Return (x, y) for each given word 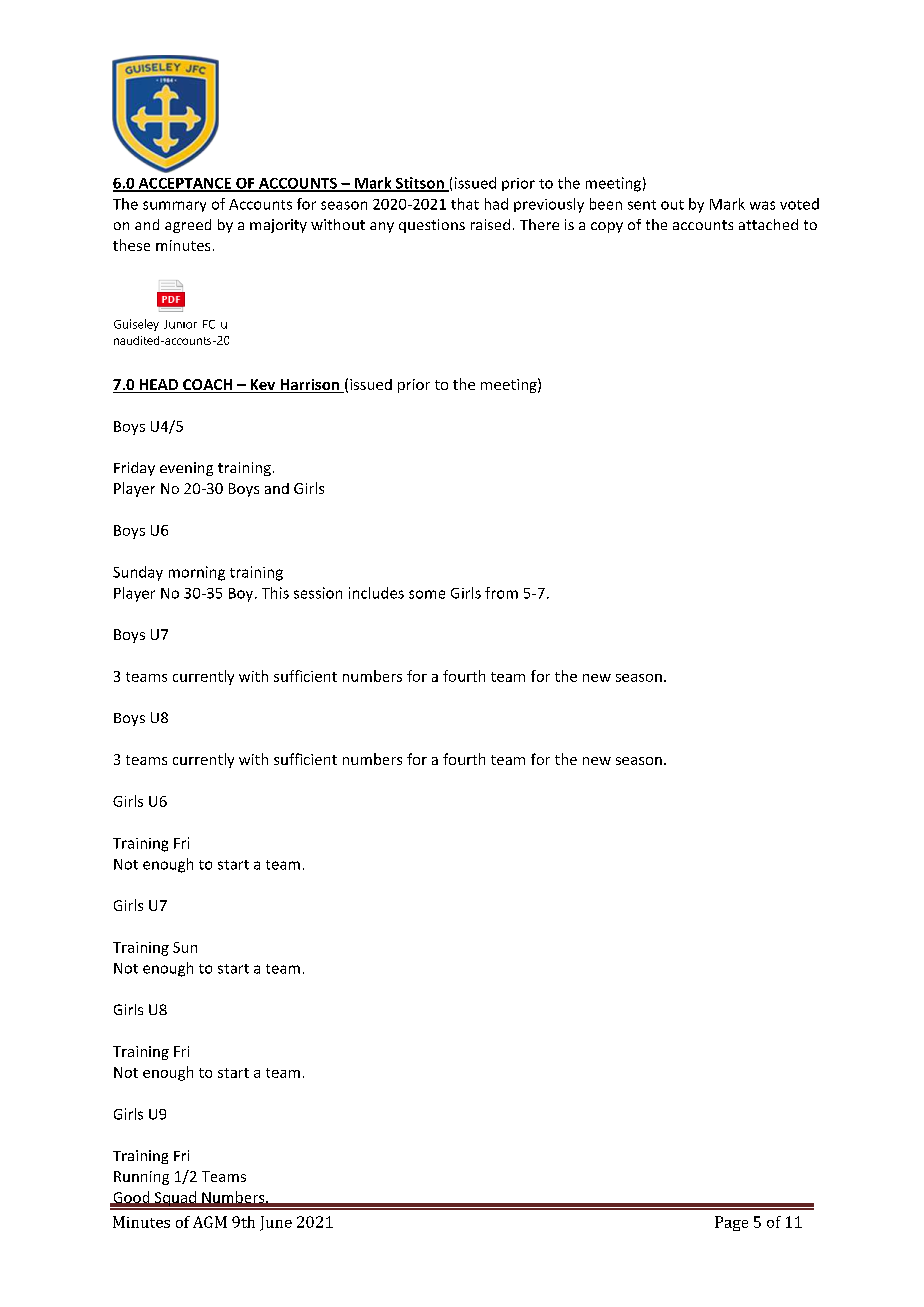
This (275, 593)
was (762, 205)
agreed (188, 226)
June (276, 1223)
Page (731, 1223)
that (465, 204)
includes (376, 593)
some (427, 594)
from (501, 593)
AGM (210, 1222)
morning (197, 573)
